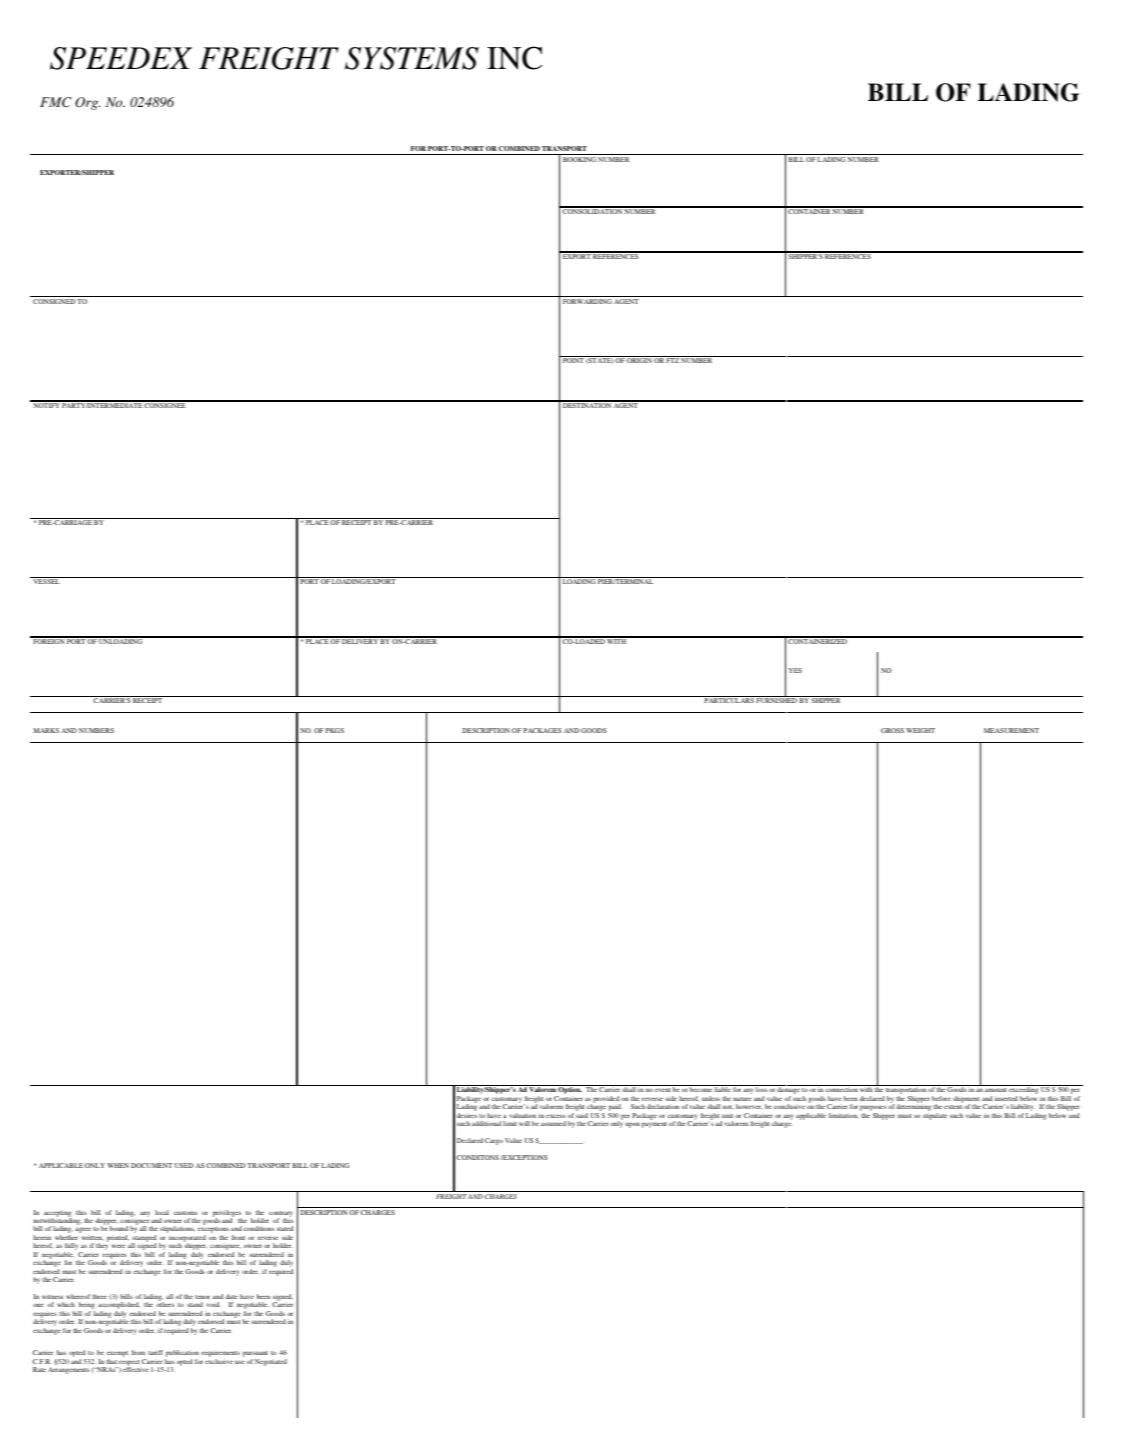 This screenshot has height=1453, width=1122. Describe the element at coordinates (579, 159) in the screenshot. I see `BOOKING` at that location.
